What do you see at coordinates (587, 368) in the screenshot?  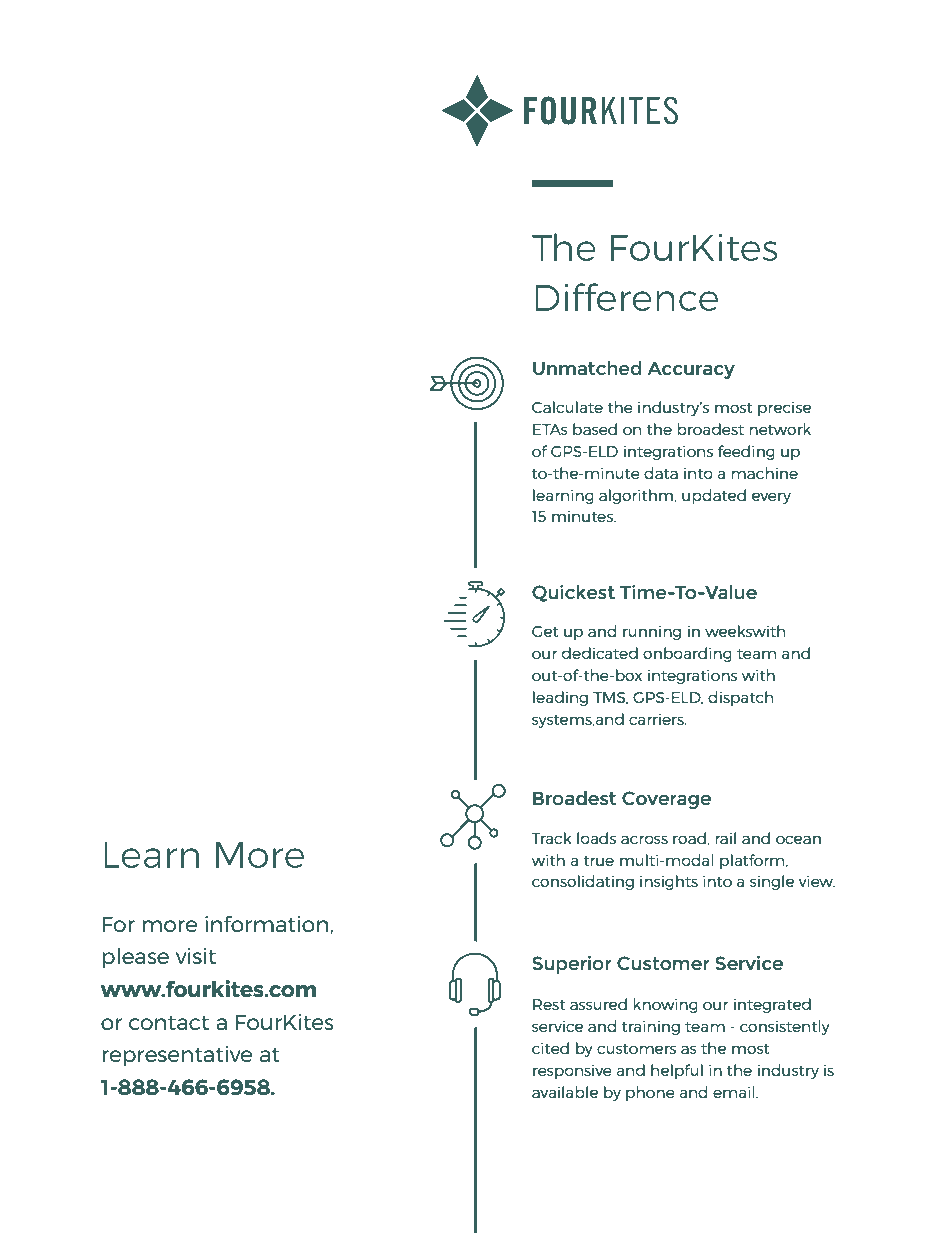 I see `Unmatched` at bounding box center [587, 368].
